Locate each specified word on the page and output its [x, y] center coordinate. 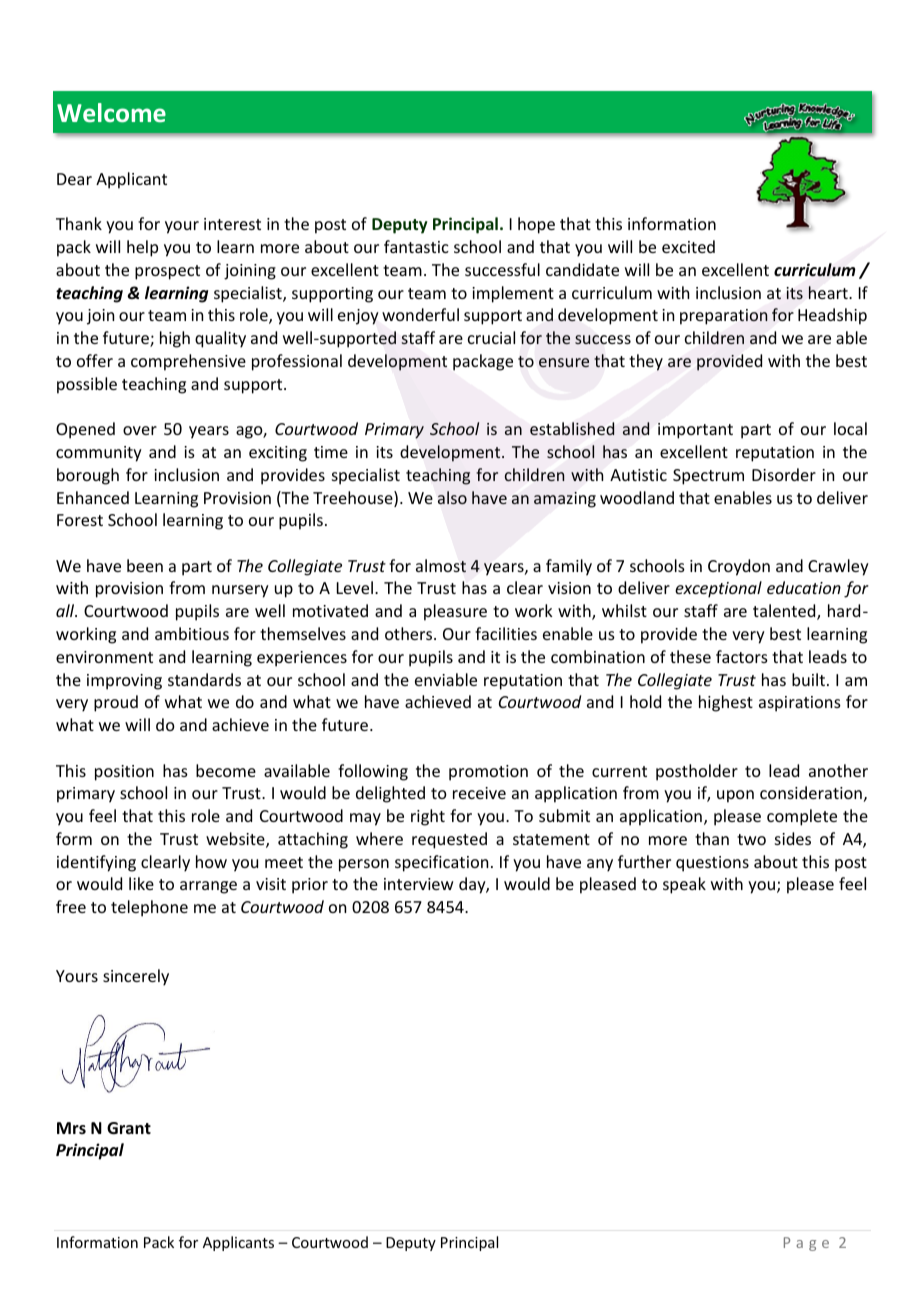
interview [419, 884]
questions [712, 864]
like [141, 883]
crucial [491, 337]
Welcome [111, 113]
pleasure [455, 612]
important [695, 431]
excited [688, 246]
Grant [129, 1128]
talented [785, 612]
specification [441, 863]
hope [536, 225]
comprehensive [188, 362]
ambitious [192, 633]
